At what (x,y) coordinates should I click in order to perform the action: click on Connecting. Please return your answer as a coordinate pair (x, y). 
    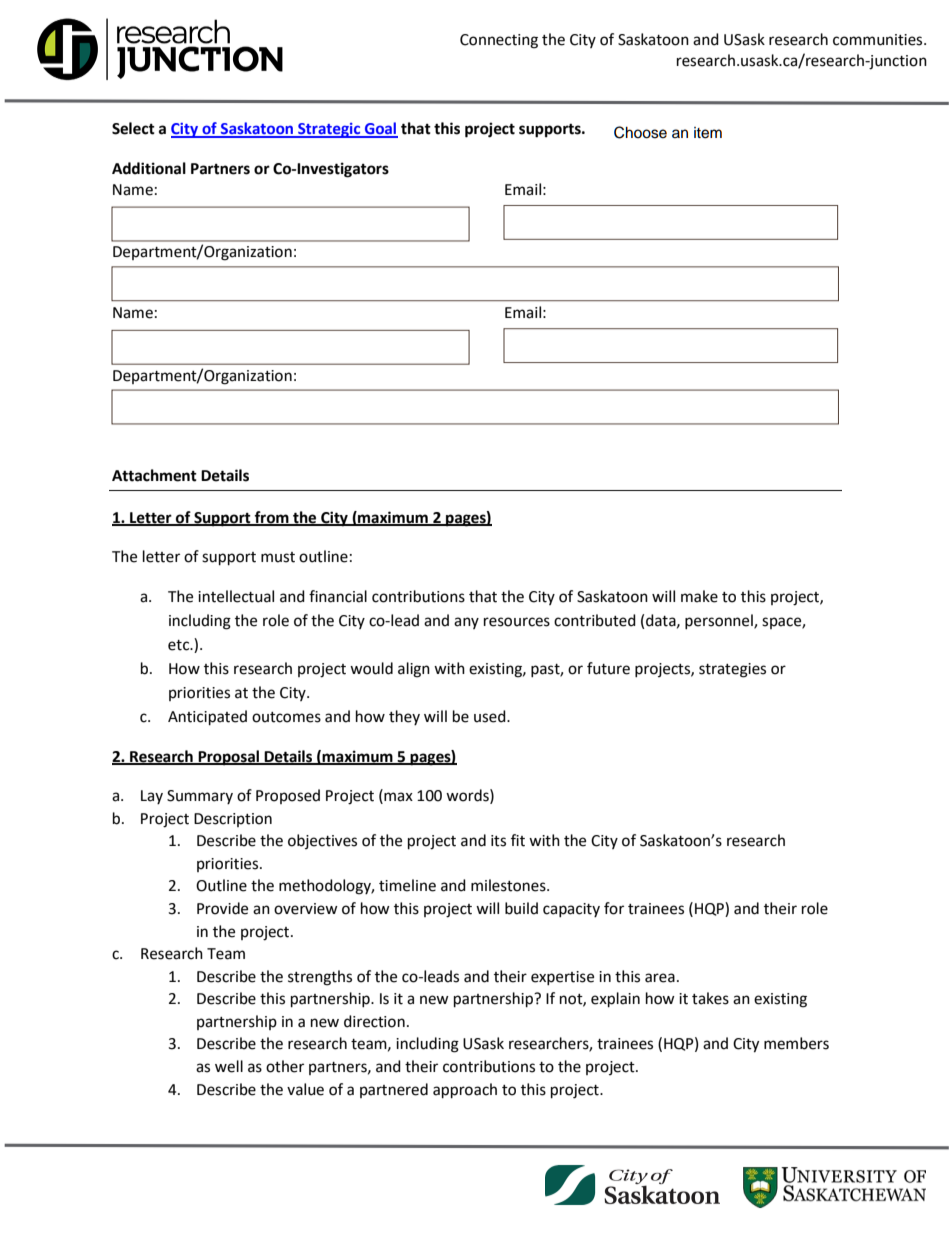
    Looking at the image, I should click on (499, 41).
